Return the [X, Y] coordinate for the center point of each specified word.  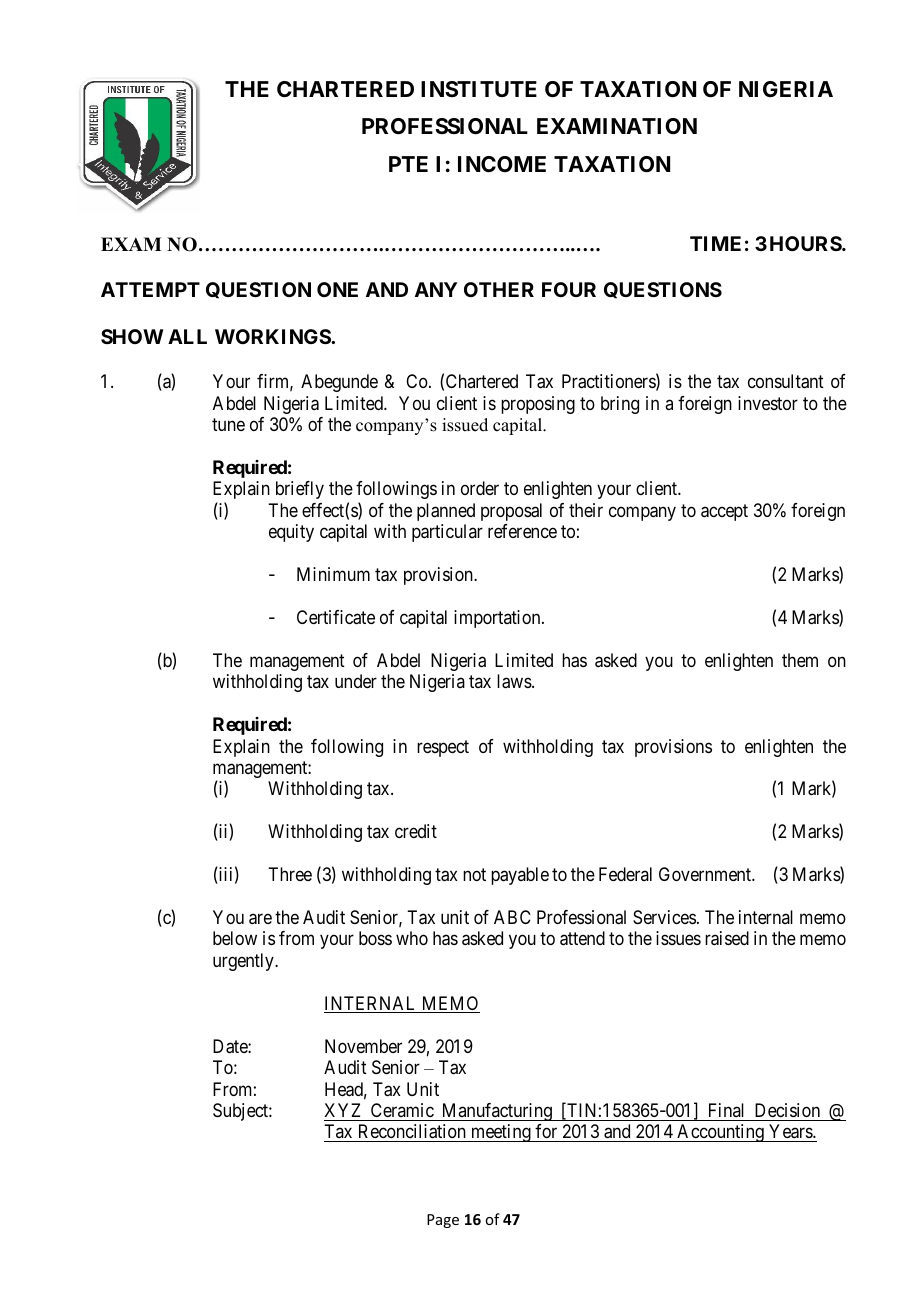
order [480, 488]
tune [228, 424]
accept [724, 512]
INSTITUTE [479, 89]
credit [416, 831]
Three [290, 874]
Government [706, 874]
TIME [715, 243]
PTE [408, 164]
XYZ [342, 1110]
